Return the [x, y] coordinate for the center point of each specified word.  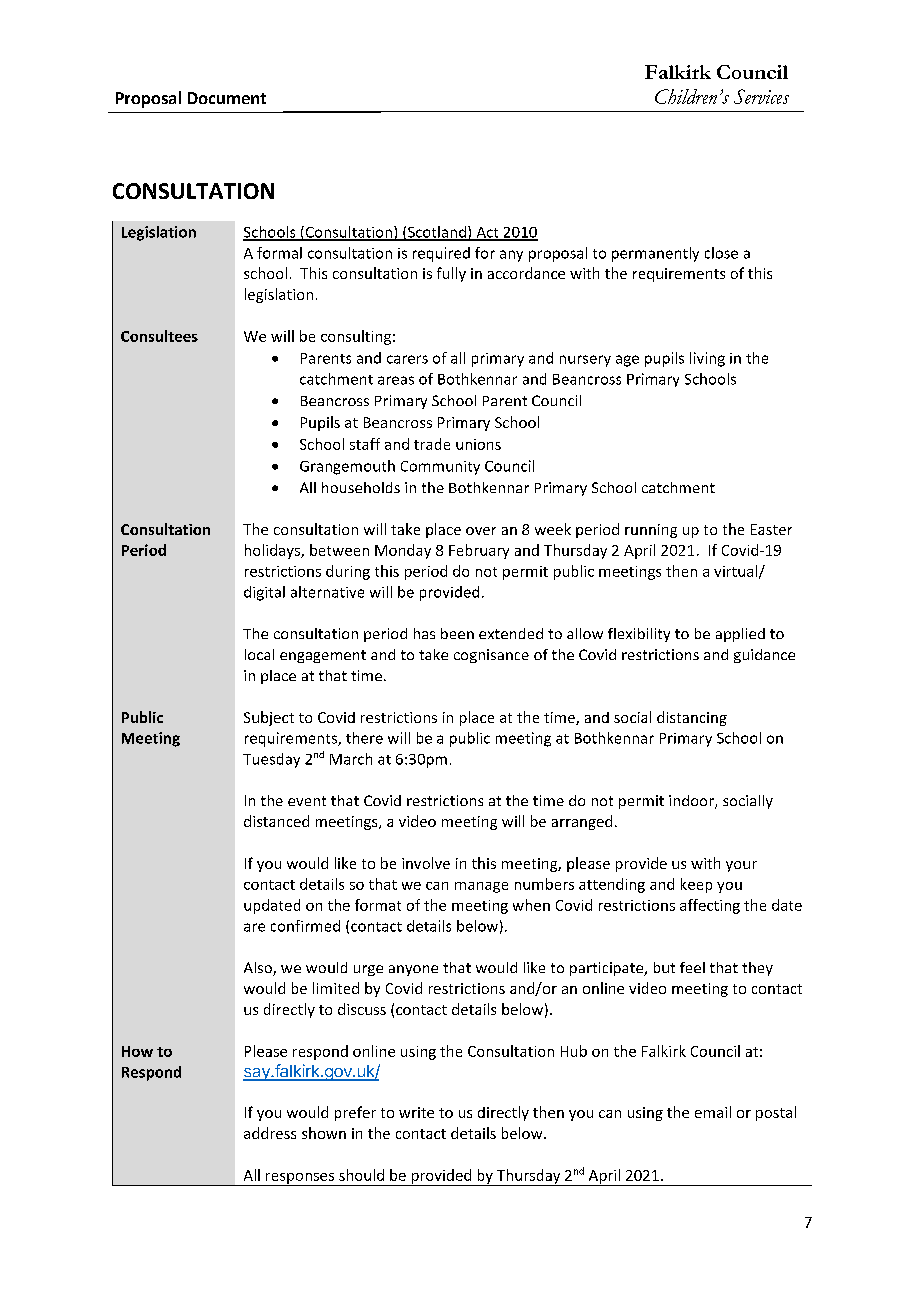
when [531, 905]
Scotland [437, 233]
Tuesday [271, 760]
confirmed [305, 926]
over [481, 531]
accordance [526, 273]
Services [761, 96]
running [651, 531]
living [707, 359]
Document [227, 98]
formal [279, 253]
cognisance [491, 656]
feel [692, 967]
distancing [692, 718]
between [339, 550]
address [270, 1133]
